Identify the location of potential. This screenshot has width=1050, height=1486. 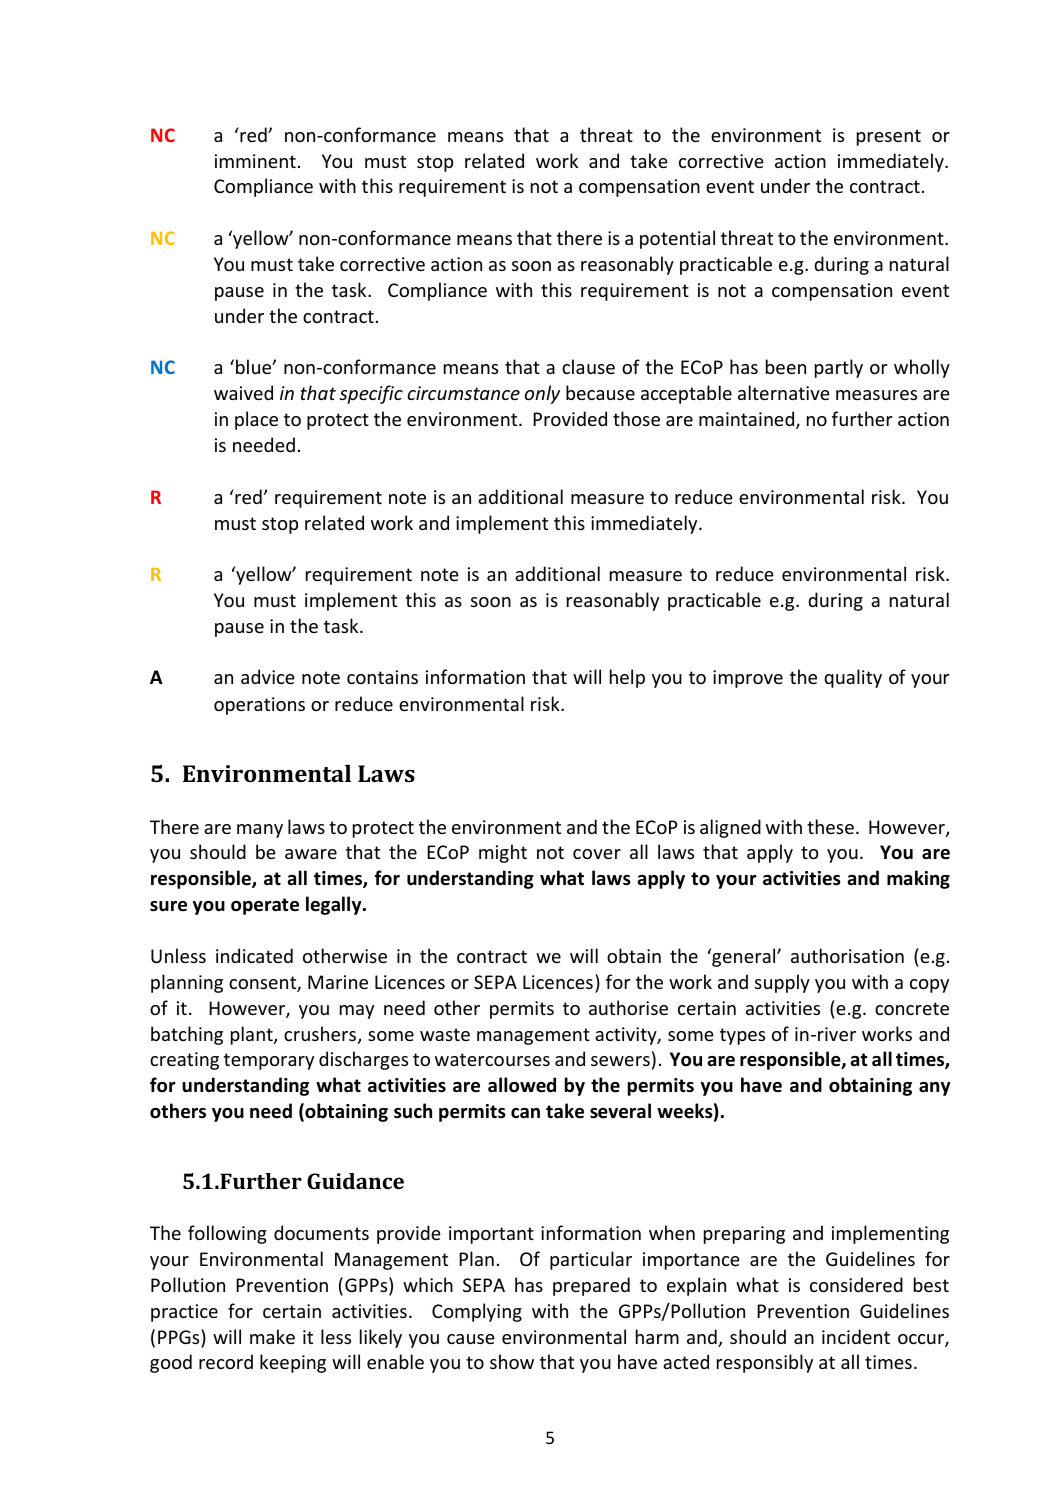
(677, 239).
